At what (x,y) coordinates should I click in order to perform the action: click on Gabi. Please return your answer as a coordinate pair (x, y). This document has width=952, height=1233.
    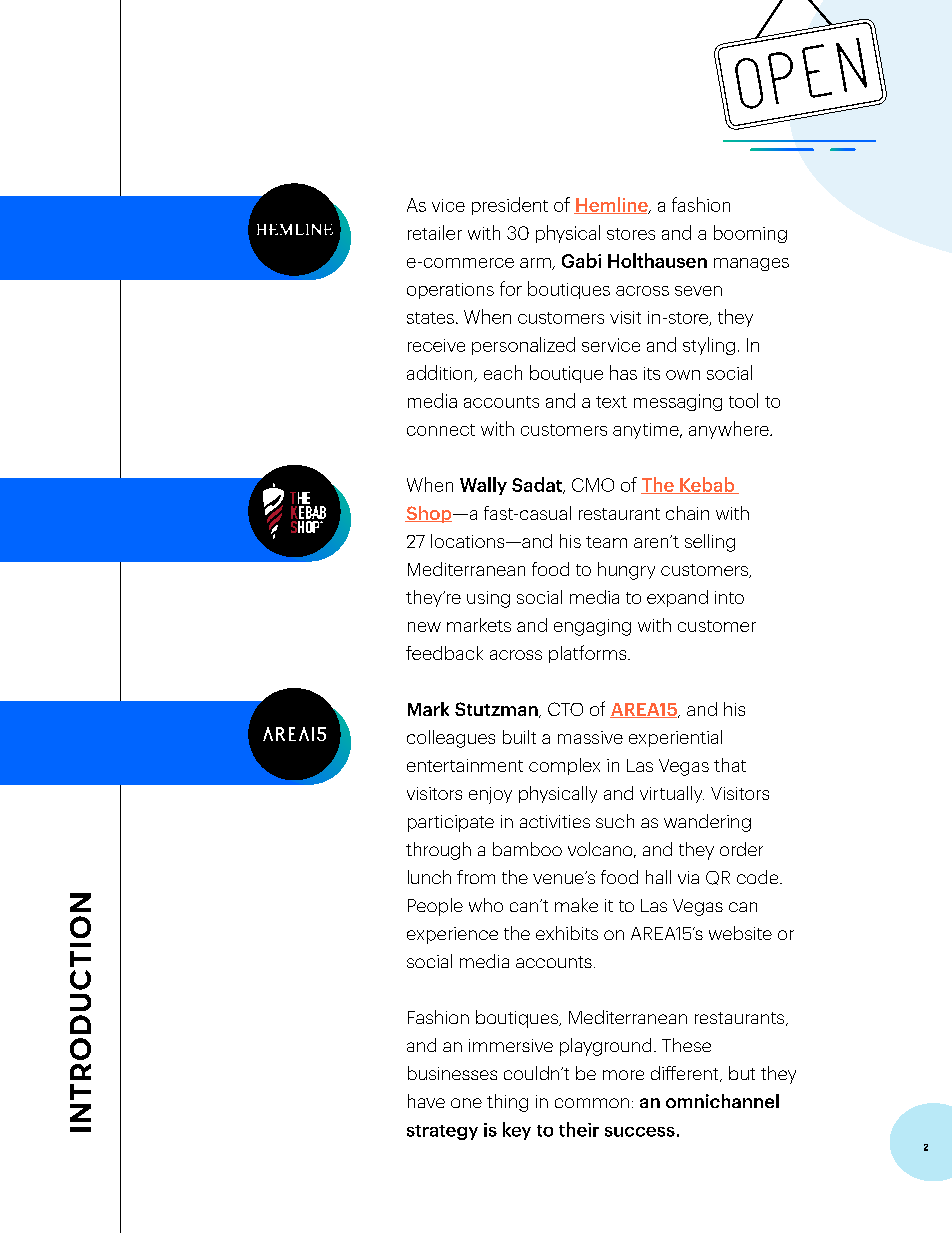
    Looking at the image, I should click on (581, 260).
